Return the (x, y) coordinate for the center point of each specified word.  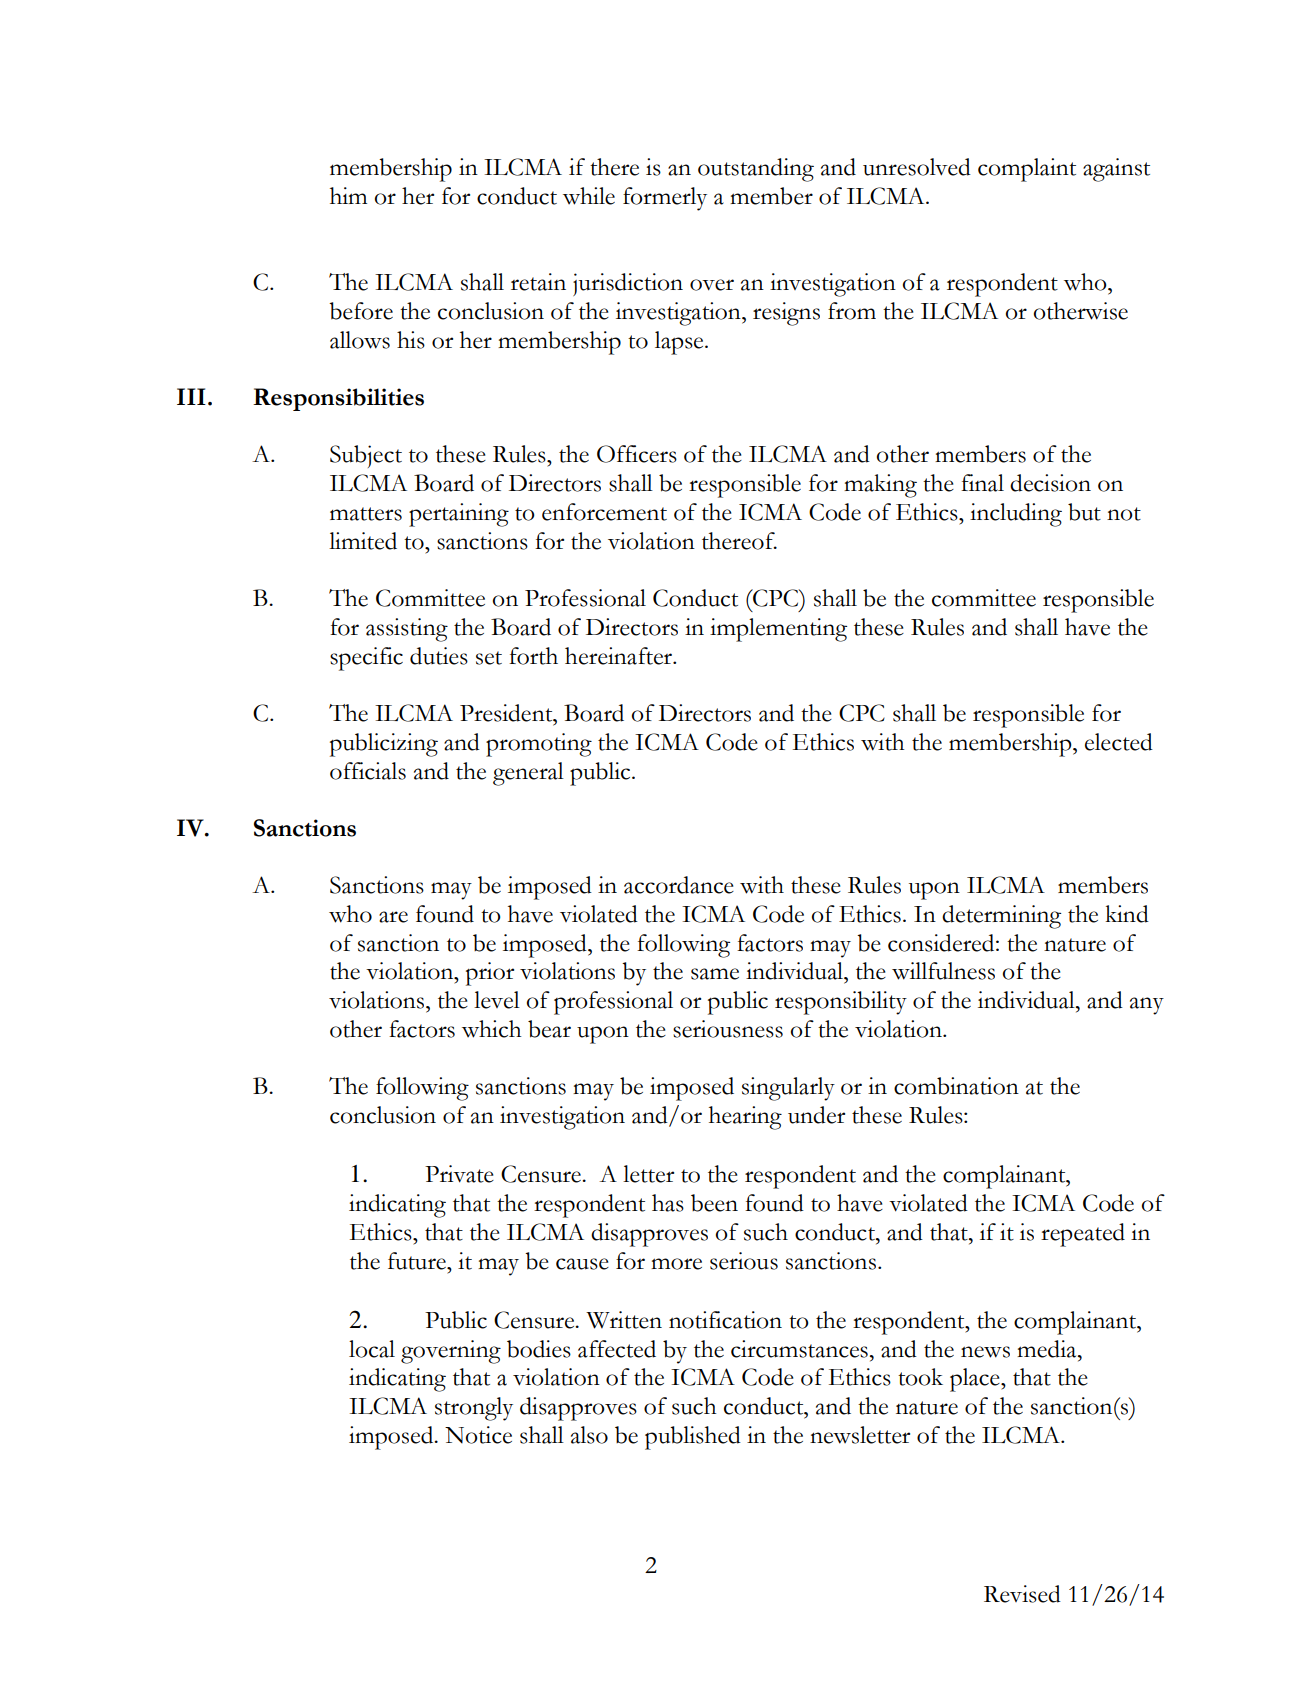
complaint (1027, 170)
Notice (478, 1435)
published (693, 1438)
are (393, 917)
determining (1001, 917)
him (348, 195)
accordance (679, 885)
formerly (665, 199)
